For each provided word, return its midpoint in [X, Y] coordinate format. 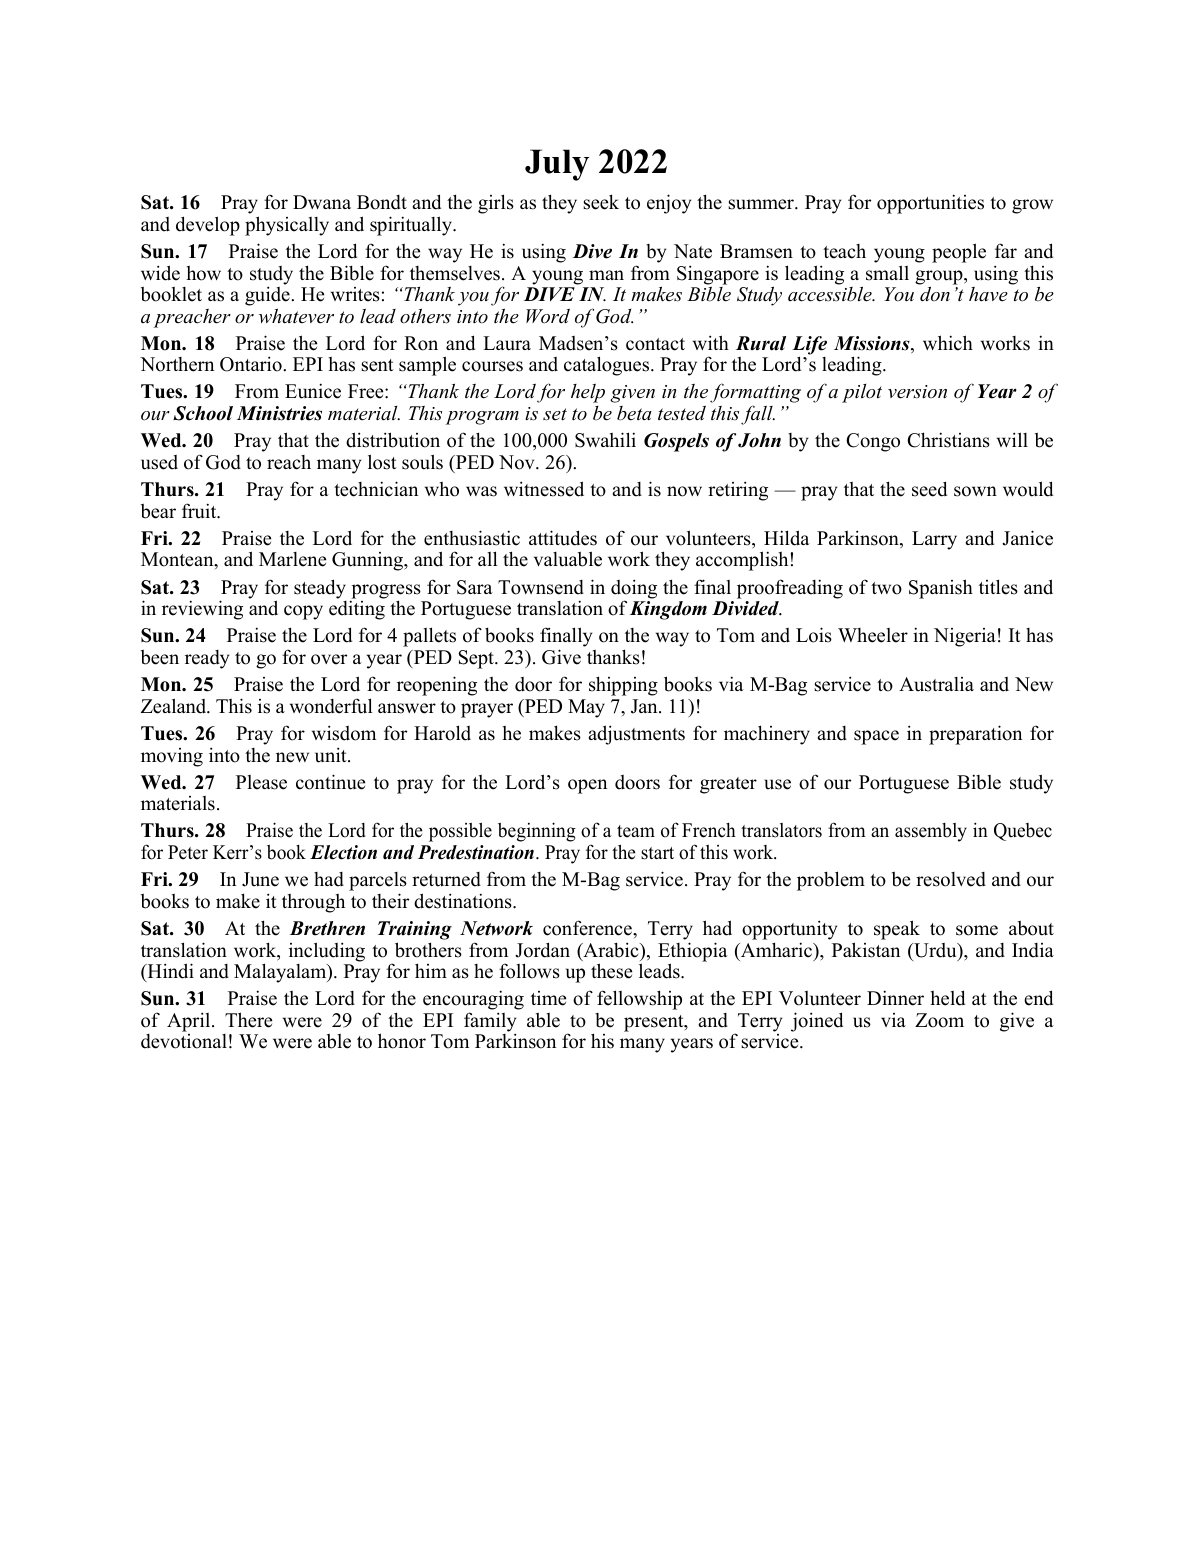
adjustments [636, 735]
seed [929, 489]
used [159, 462]
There [248, 1020]
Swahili [605, 440]
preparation [975, 735]
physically [287, 226]
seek [601, 202]
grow [1032, 206]
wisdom [344, 733]
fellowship [639, 1000]
